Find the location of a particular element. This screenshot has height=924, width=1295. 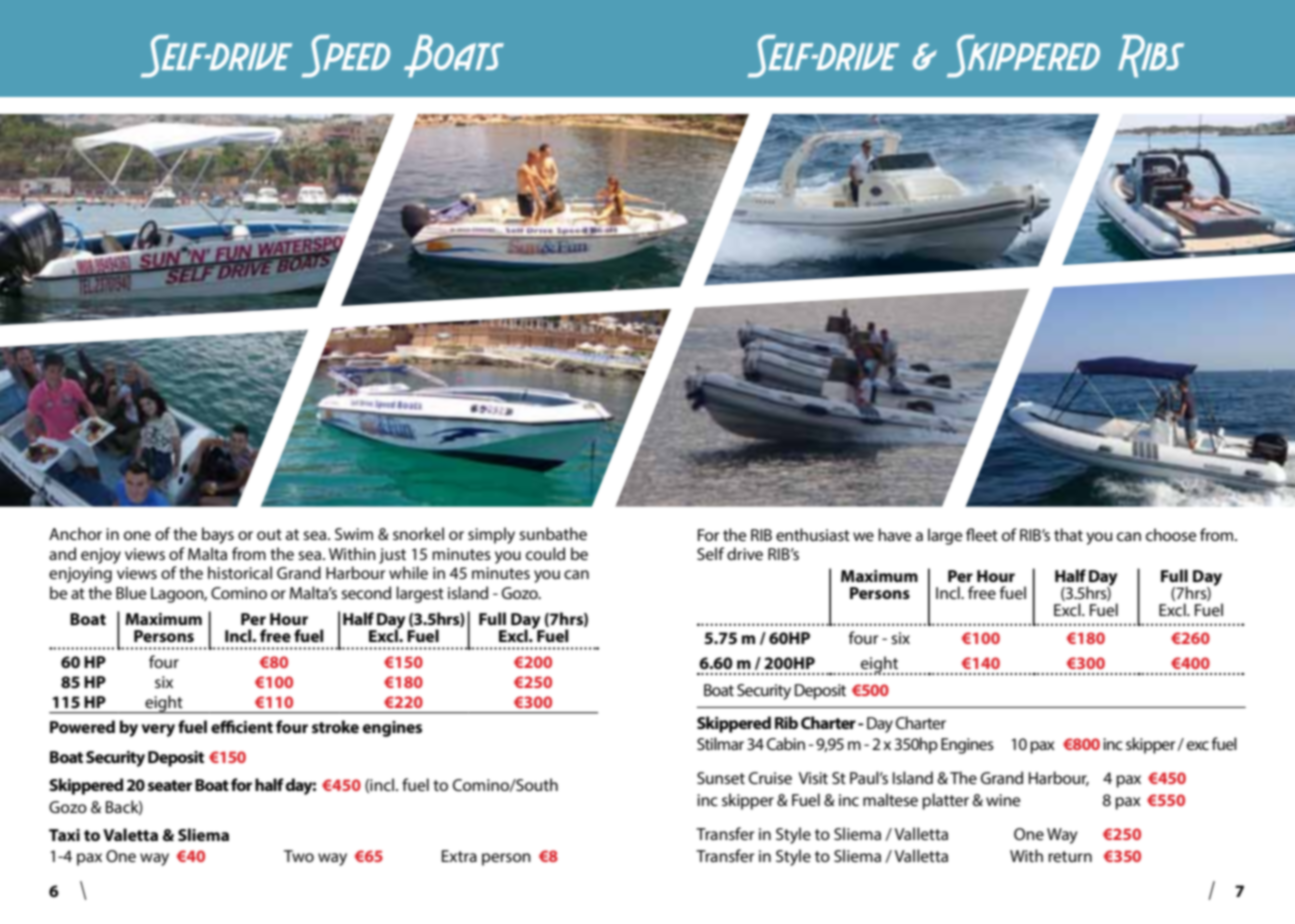

fleet is located at coordinates (982, 534).
